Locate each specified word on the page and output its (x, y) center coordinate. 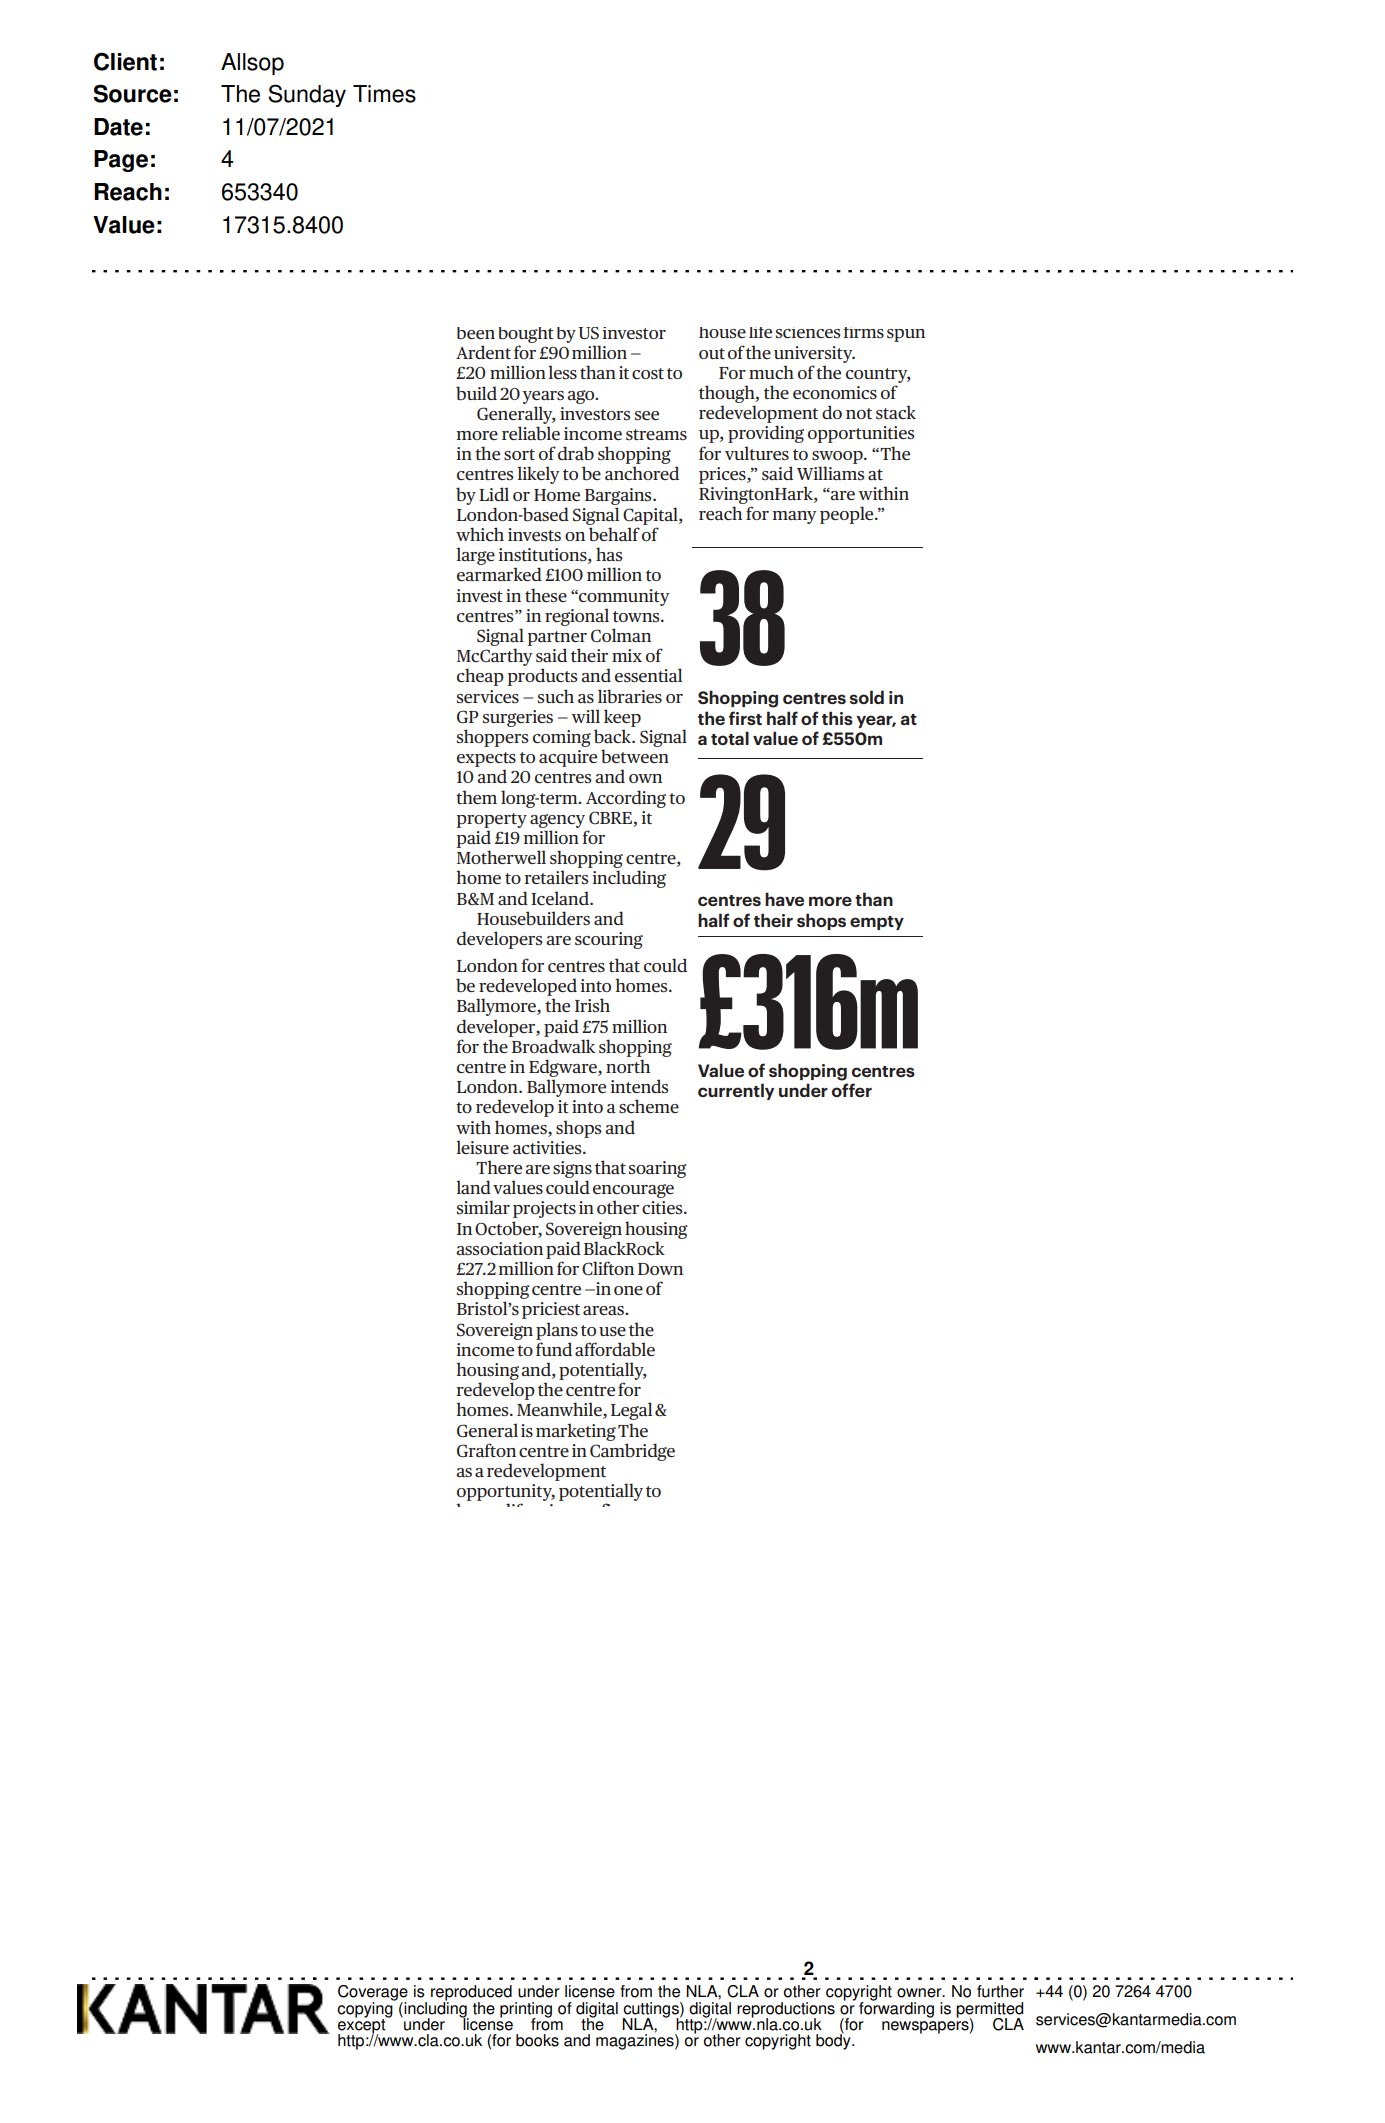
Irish (592, 1005)
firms (864, 332)
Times (384, 94)
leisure (482, 1147)
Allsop (252, 64)
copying (366, 2009)
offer (852, 1090)
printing (526, 2011)
